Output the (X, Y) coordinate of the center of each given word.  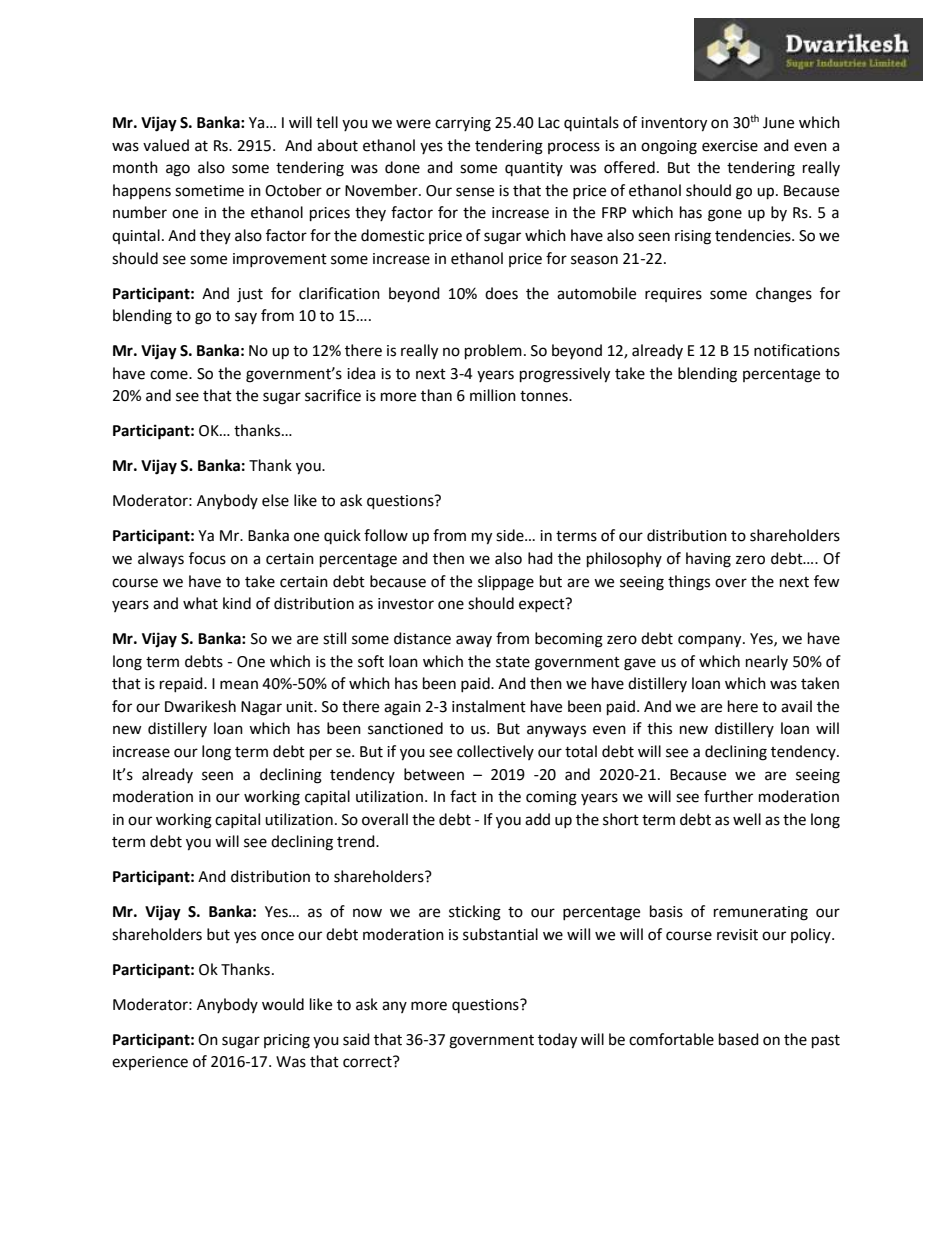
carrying (463, 124)
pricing (287, 1041)
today (557, 1041)
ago (178, 170)
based (739, 1039)
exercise (730, 146)
